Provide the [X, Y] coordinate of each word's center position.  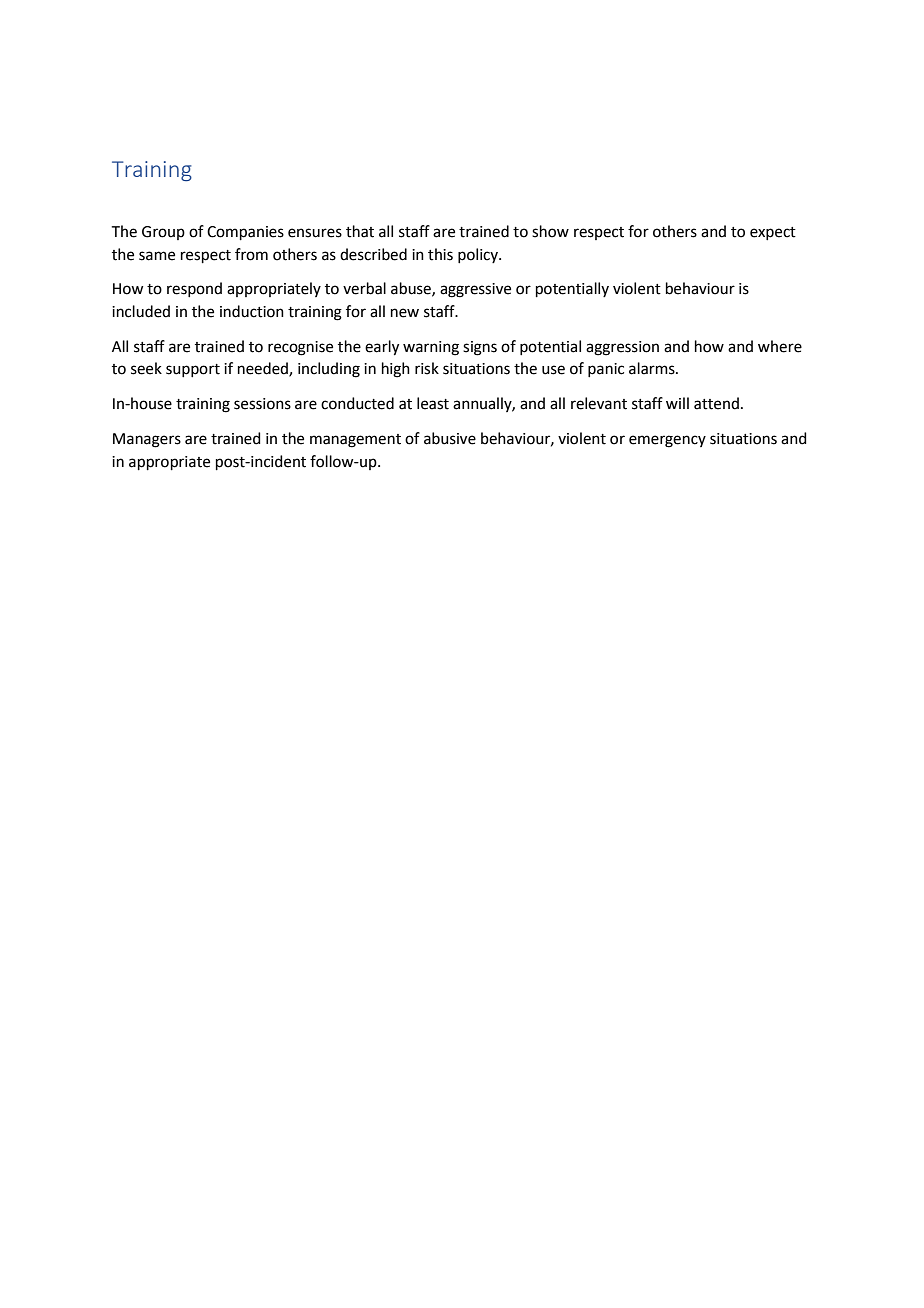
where [780, 346]
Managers [147, 440]
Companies [245, 233]
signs [480, 348]
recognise [300, 348]
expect [773, 233]
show [550, 231]
